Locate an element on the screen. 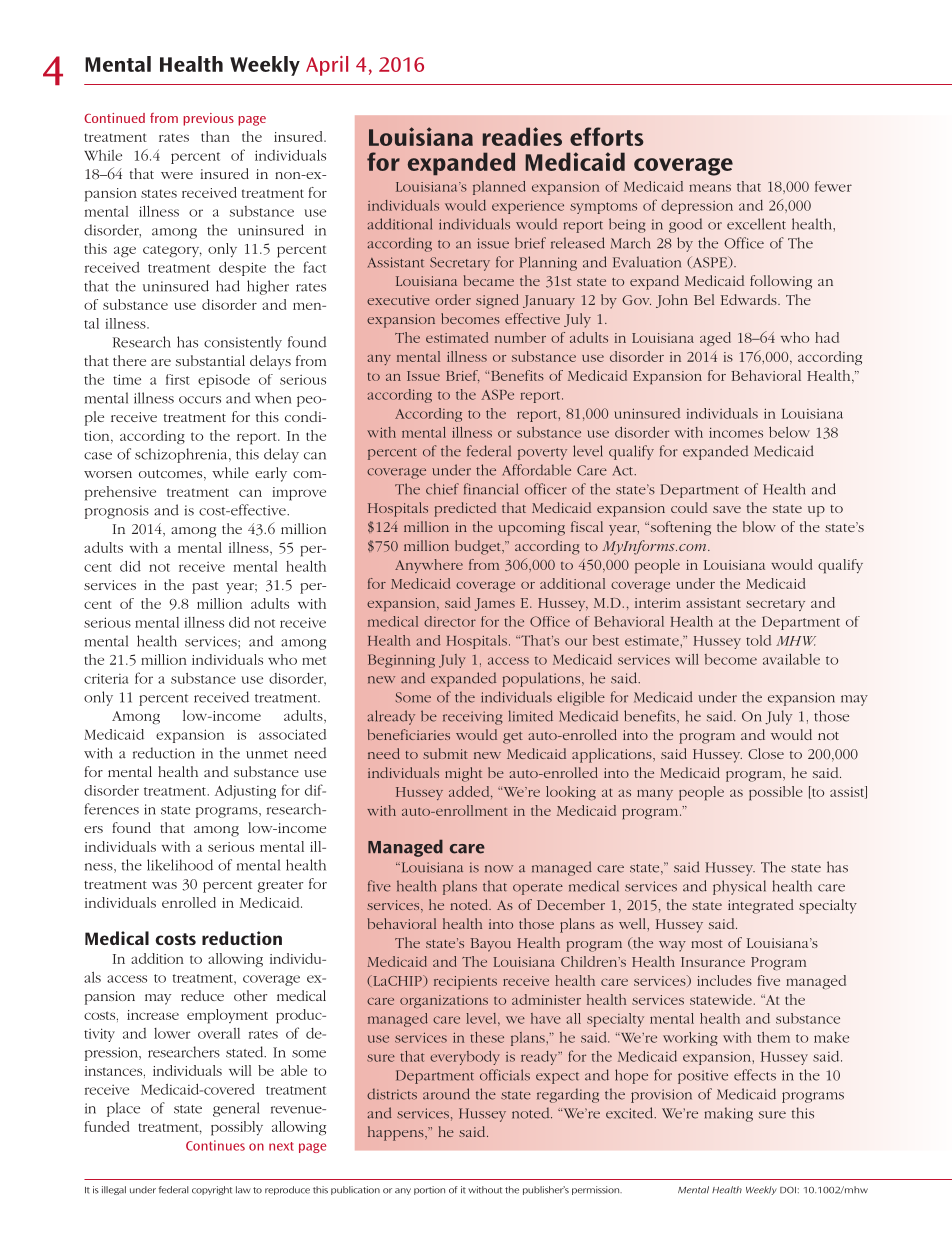  means is located at coordinates (710, 188).
